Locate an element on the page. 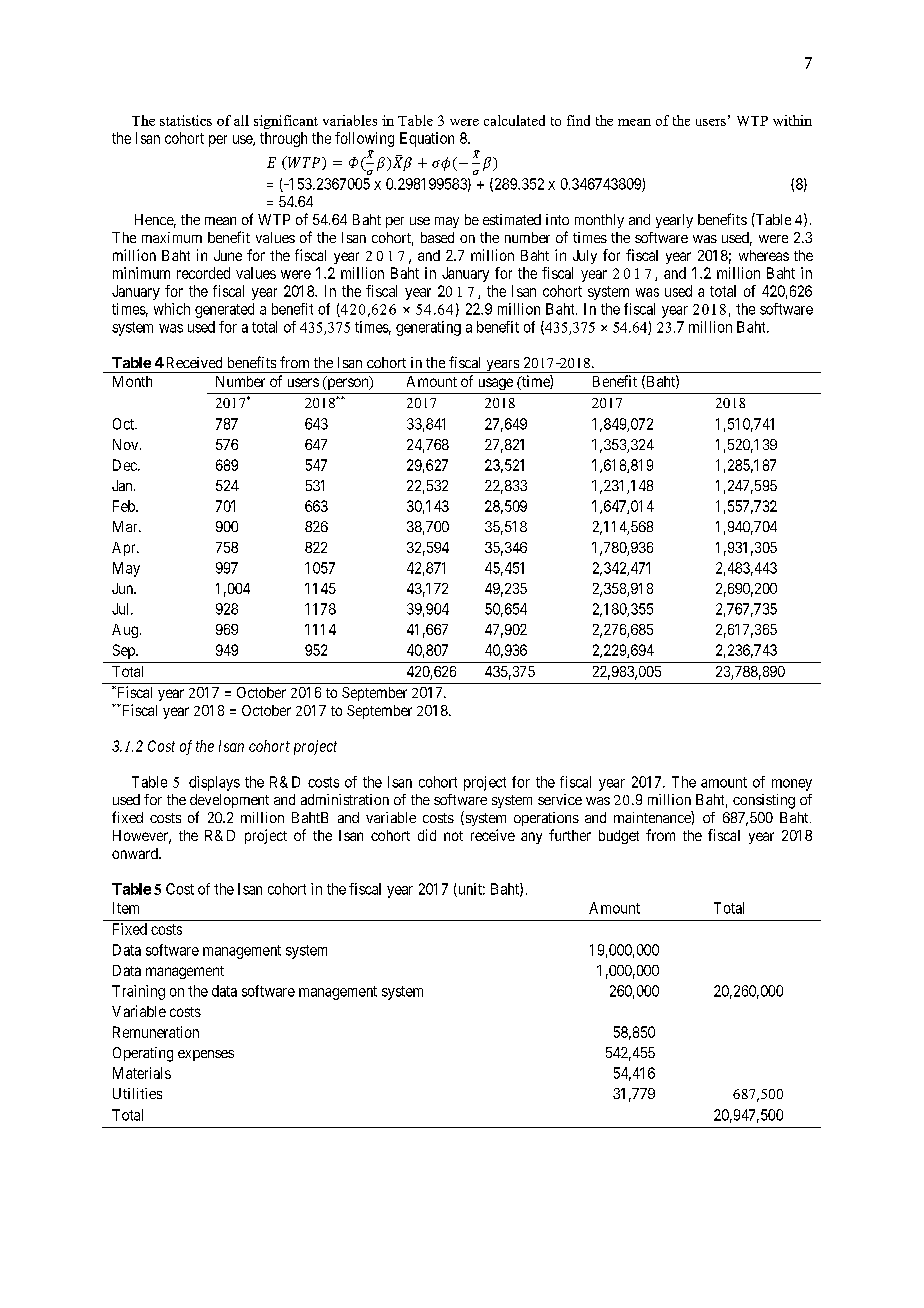  service is located at coordinates (560, 799).
